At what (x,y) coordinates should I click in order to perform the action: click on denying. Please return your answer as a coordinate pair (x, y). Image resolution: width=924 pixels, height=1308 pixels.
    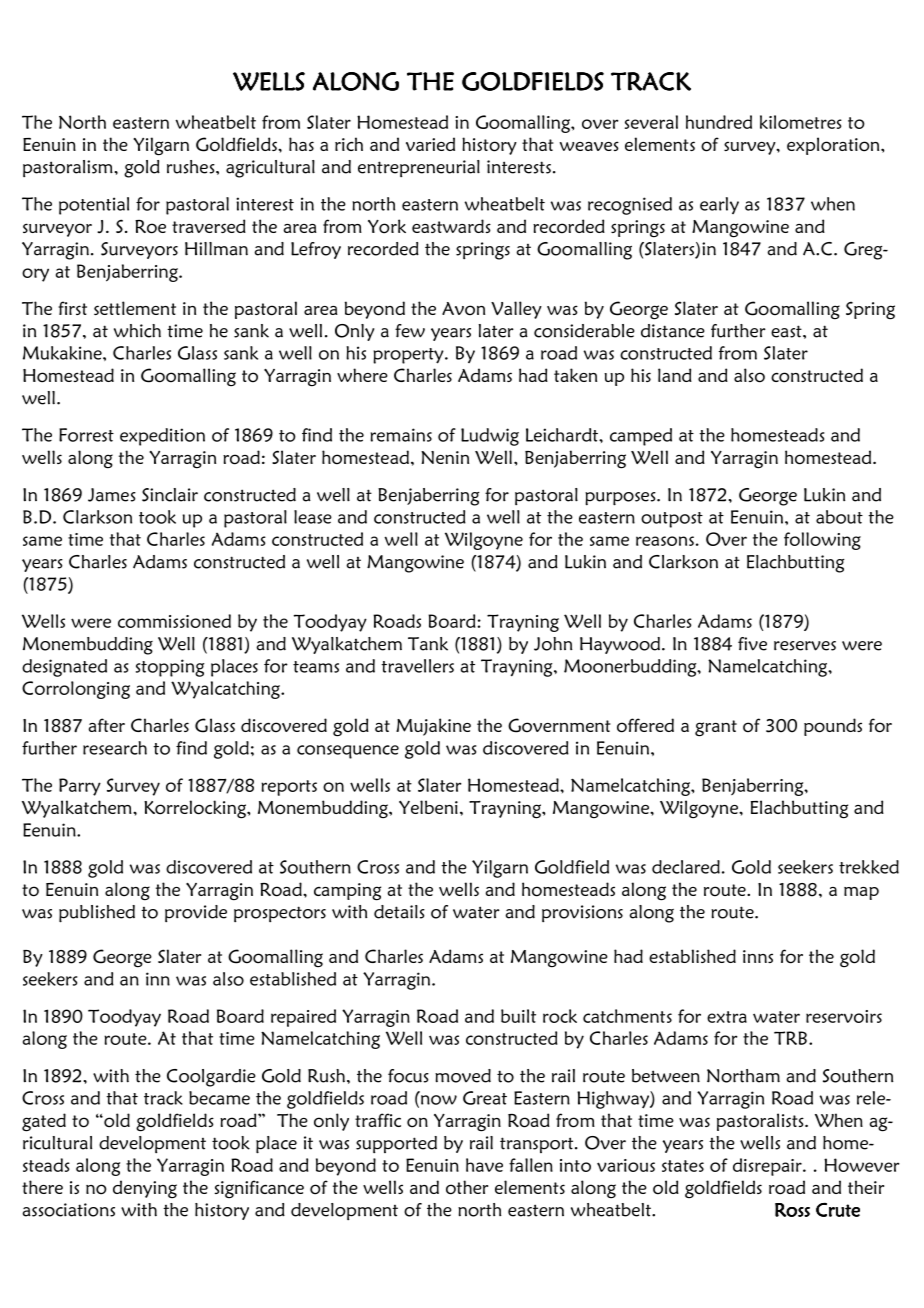
    Looking at the image, I should click on (145, 1189).
